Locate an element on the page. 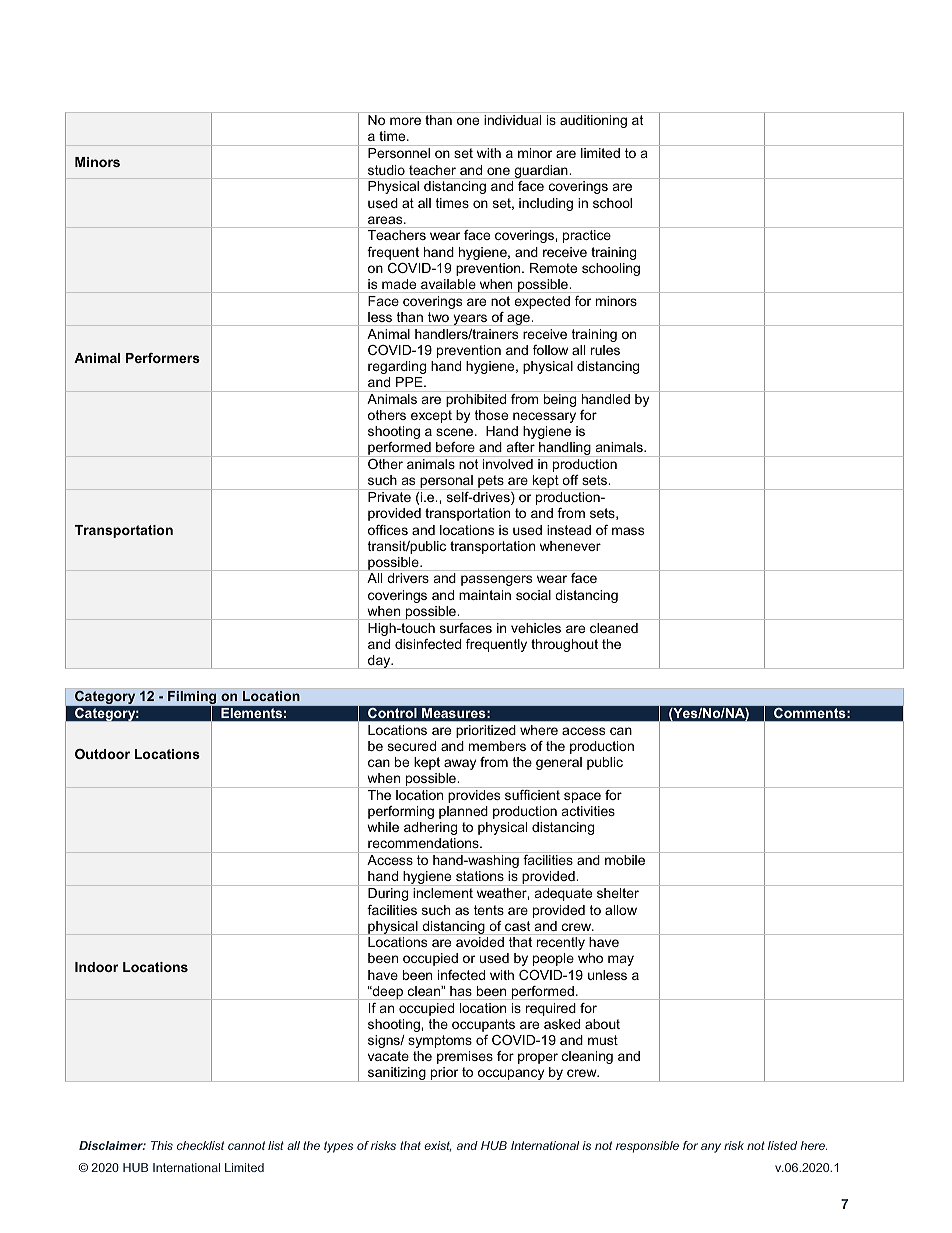 This page has height=1233, width=952. studio is located at coordinates (386, 170).
